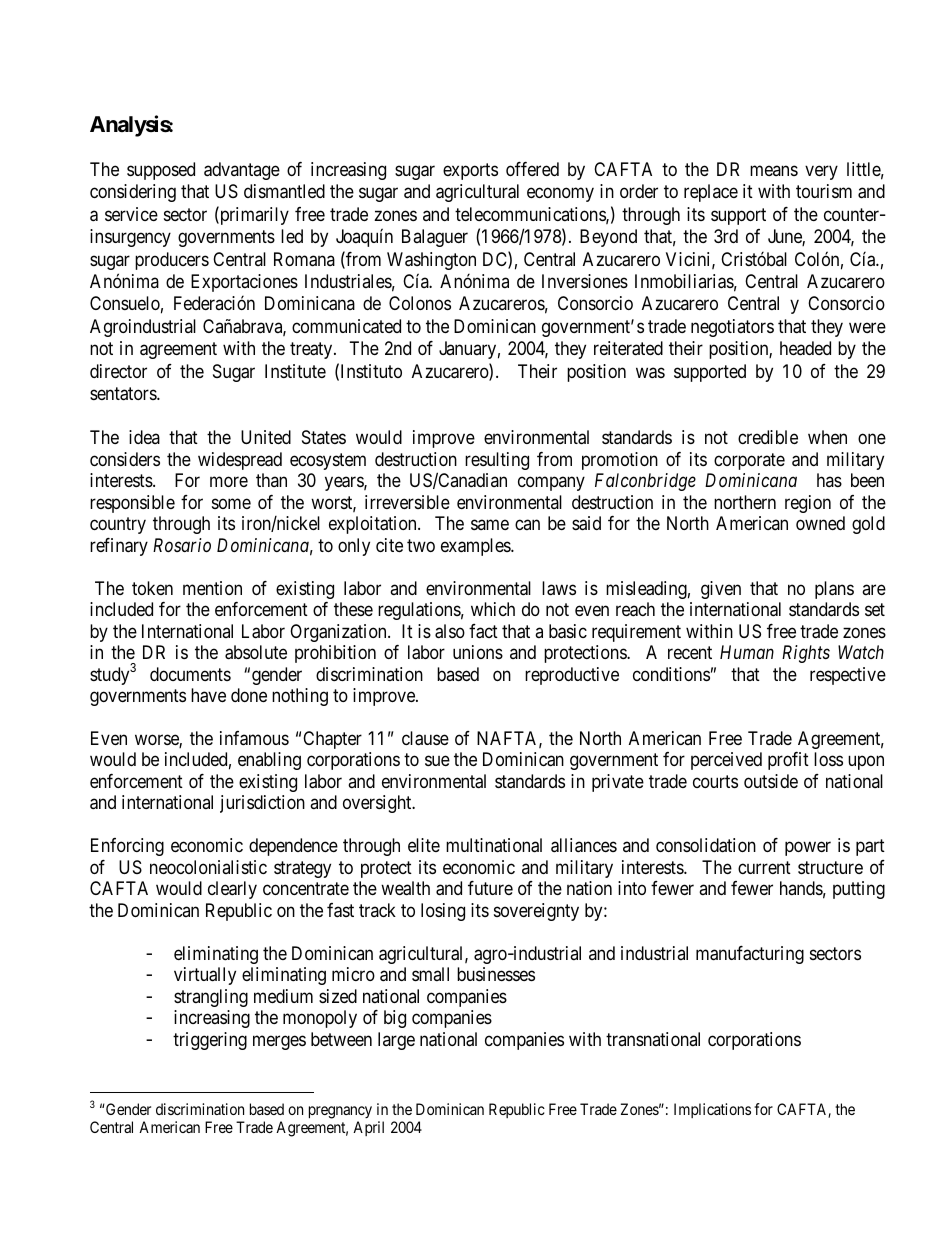  I want to click on resulting, so click(497, 461).
